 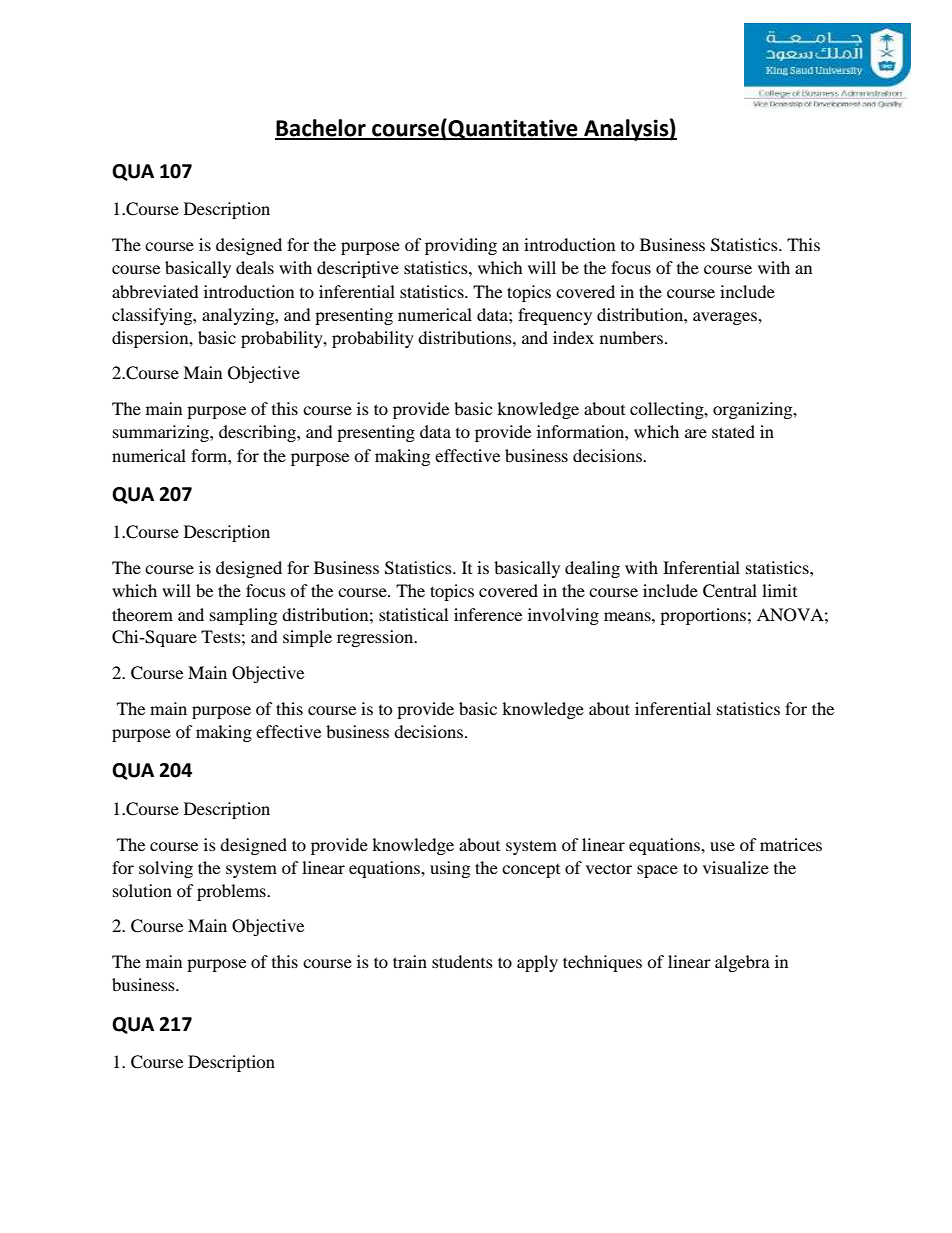 What do you see at coordinates (243, 616) in the screenshot?
I see `sampling` at bounding box center [243, 616].
